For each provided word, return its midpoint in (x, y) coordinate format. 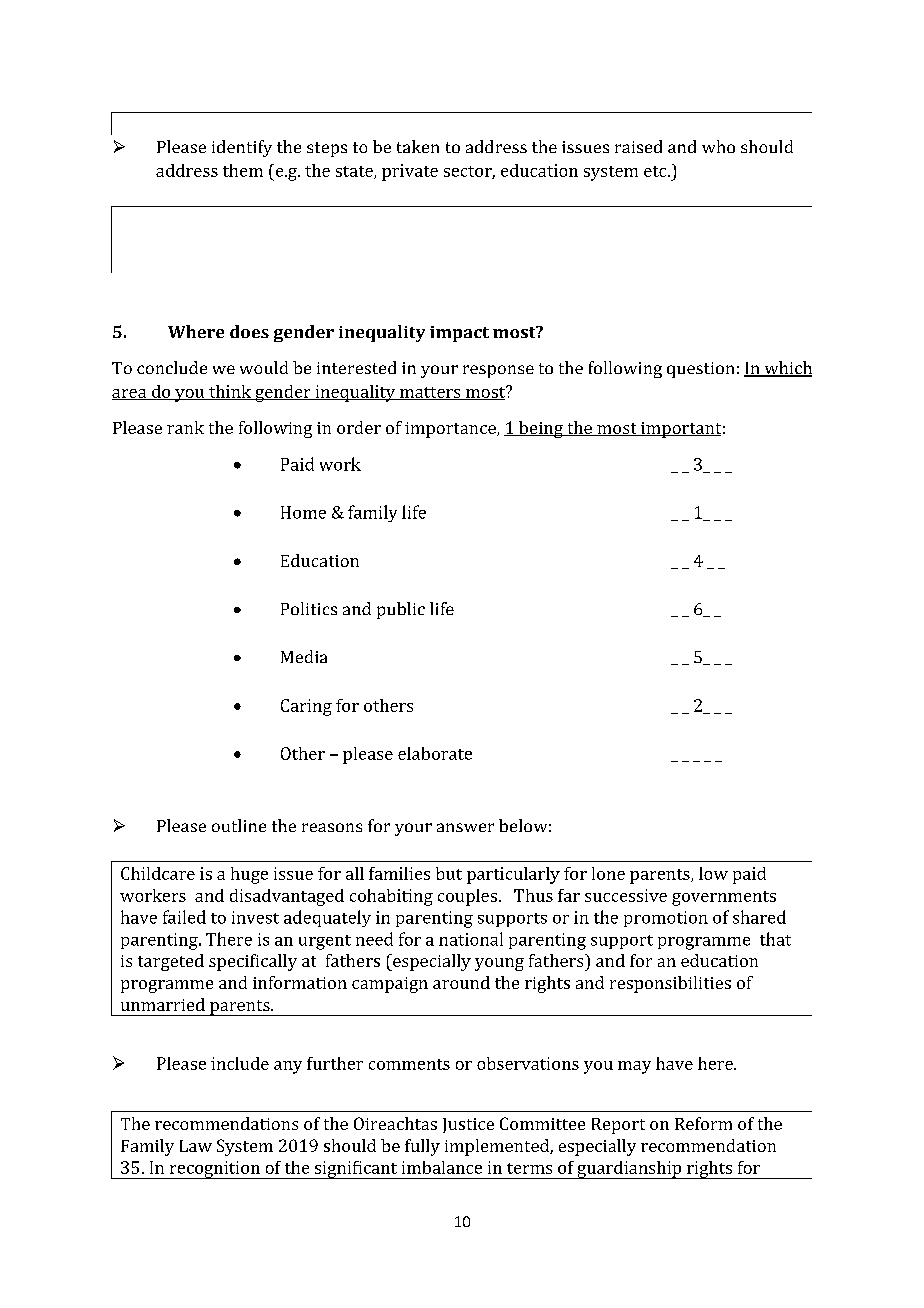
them (243, 170)
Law (196, 1146)
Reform (703, 1123)
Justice (468, 1125)
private (410, 172)
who (718, 146)
